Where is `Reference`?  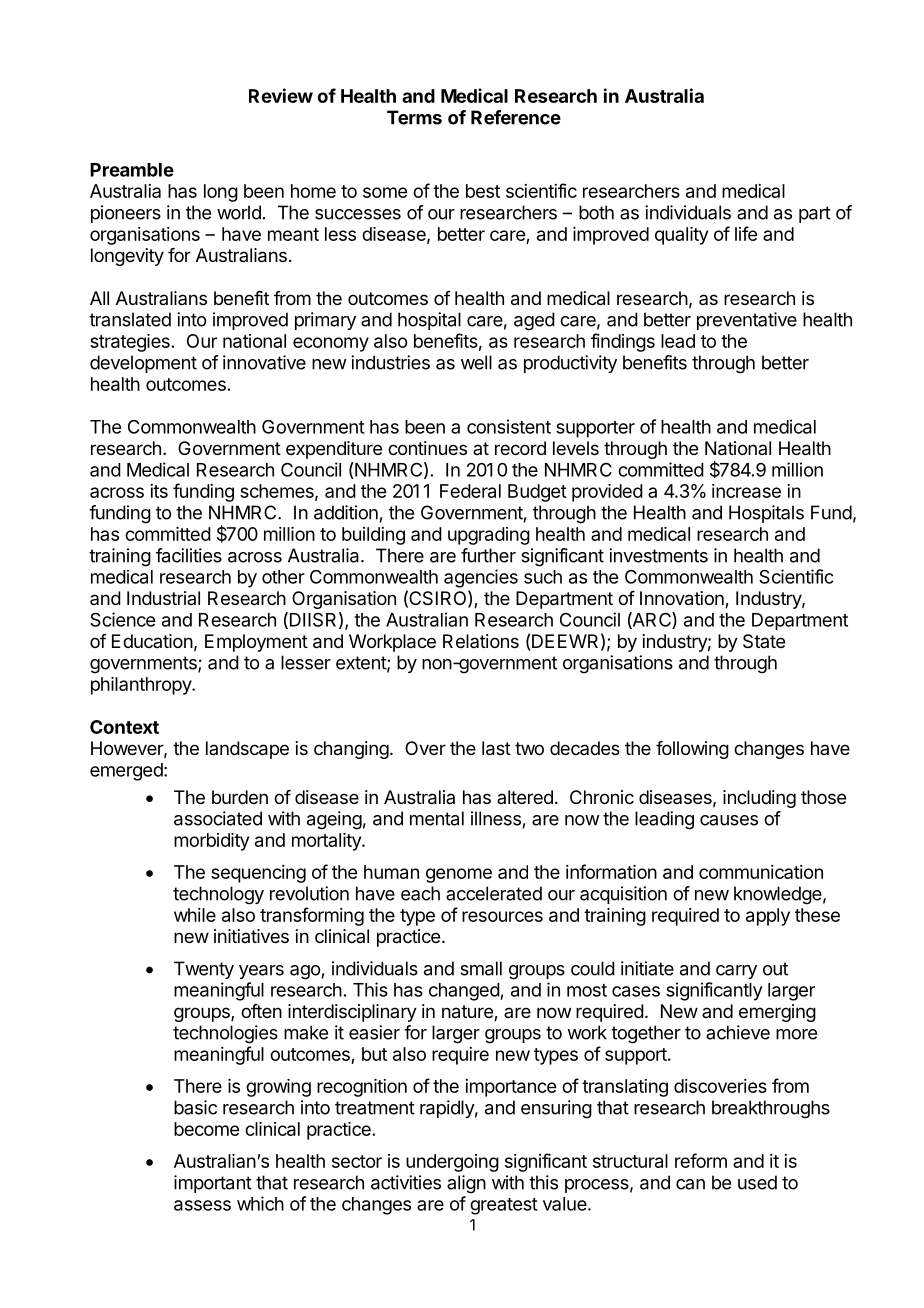
Reference is located at coordinates (516, 117).
